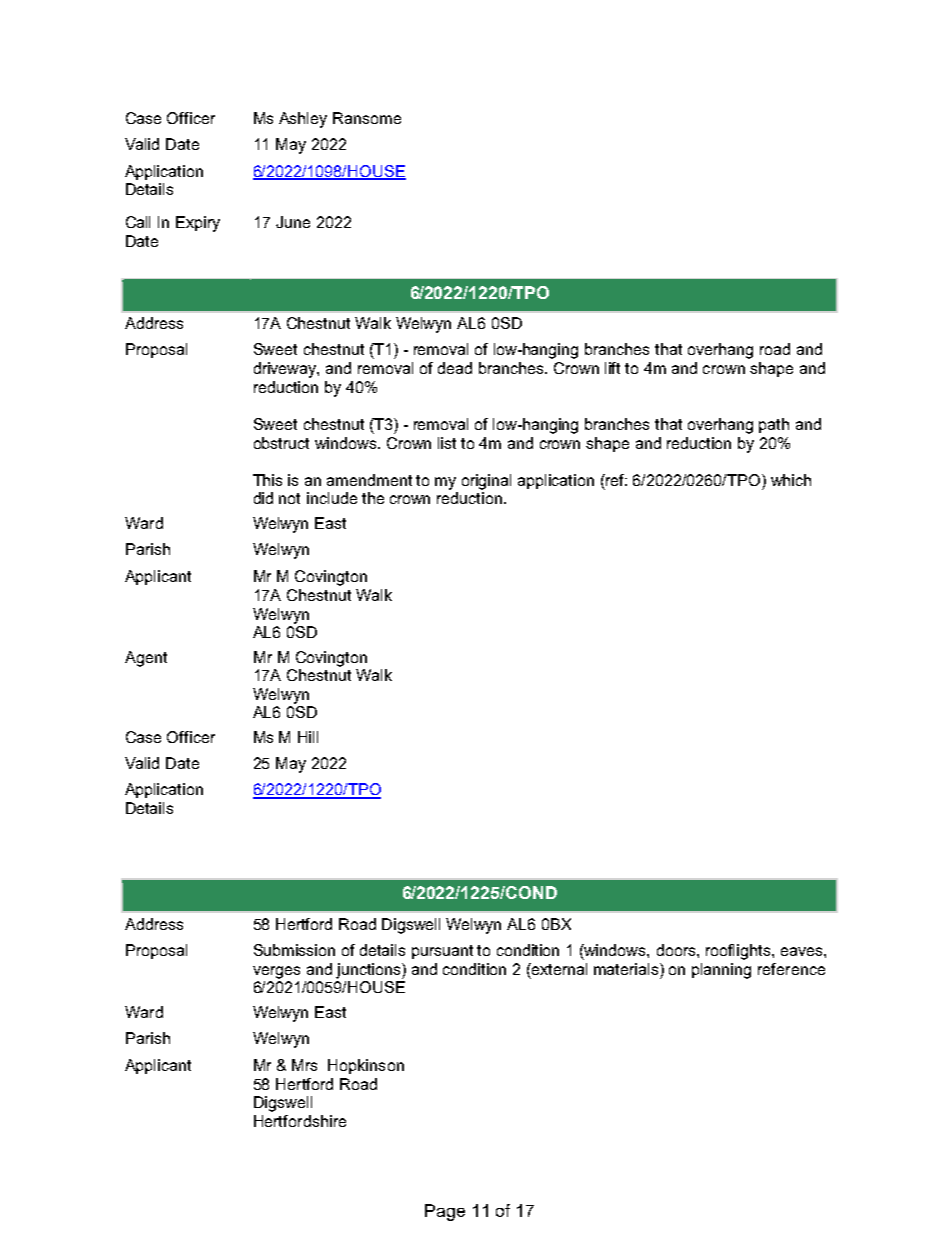 Image resolution: width=952 pixels, height=1240 pixels. What do you see at coordinates (198, 224) in the screenshot?
I see `Expiry` at bounding box center [198, 224].
